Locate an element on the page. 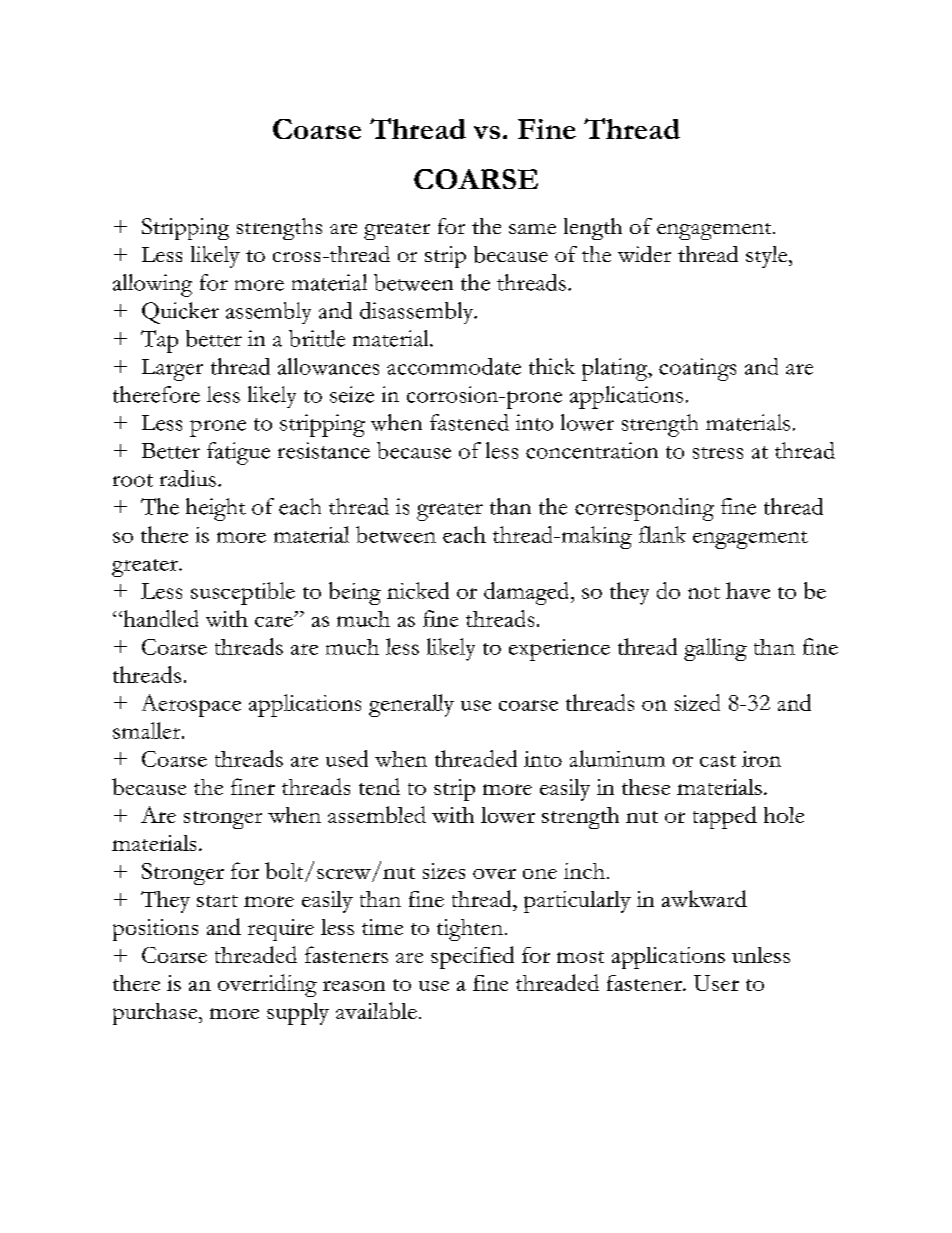  allowing is located at coordinates (152, 285).
